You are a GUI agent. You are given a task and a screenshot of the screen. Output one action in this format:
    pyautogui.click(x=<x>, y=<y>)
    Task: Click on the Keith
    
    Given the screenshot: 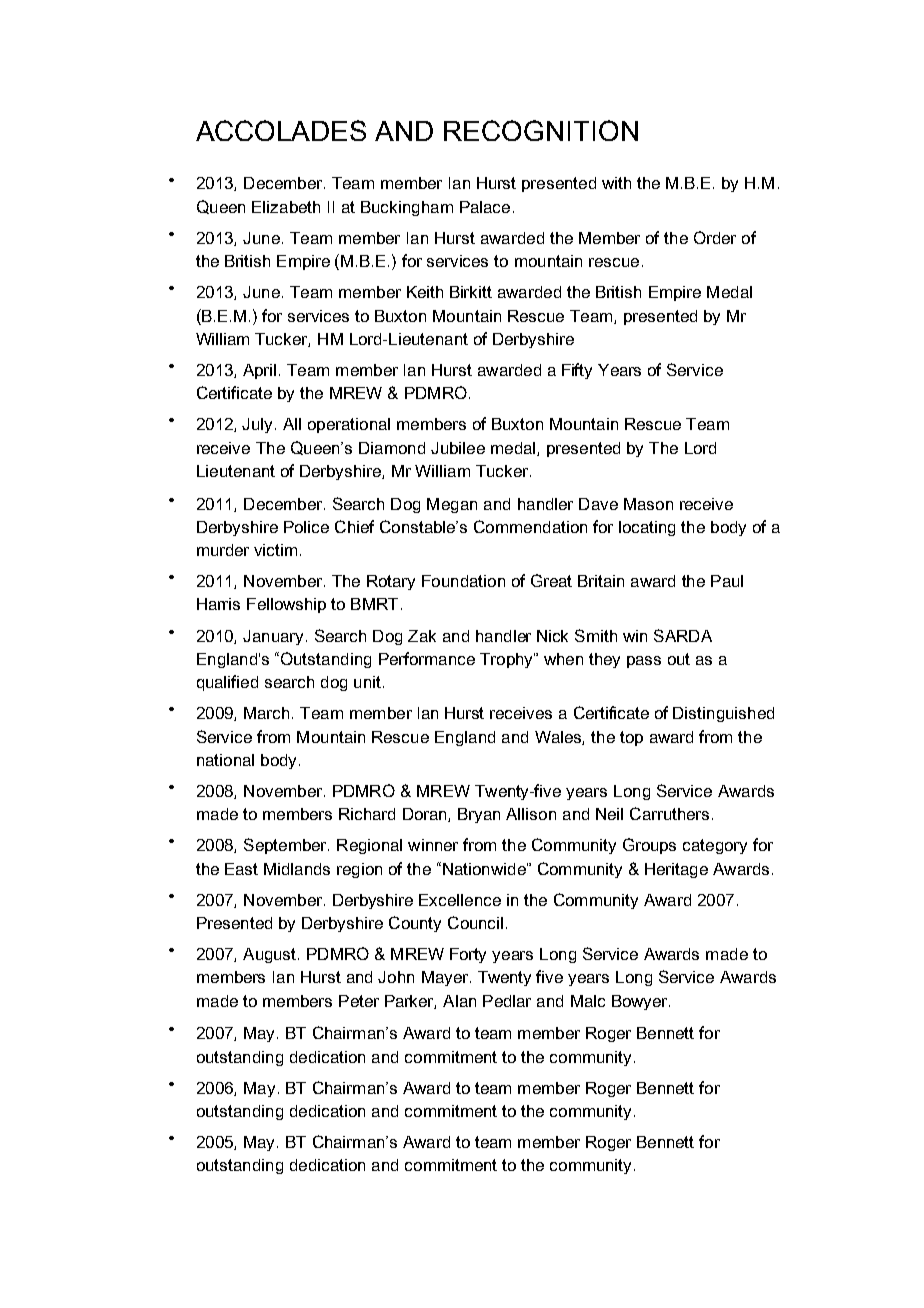 What is the action you would take?
    pyautogui.click(x=425, y=292)
